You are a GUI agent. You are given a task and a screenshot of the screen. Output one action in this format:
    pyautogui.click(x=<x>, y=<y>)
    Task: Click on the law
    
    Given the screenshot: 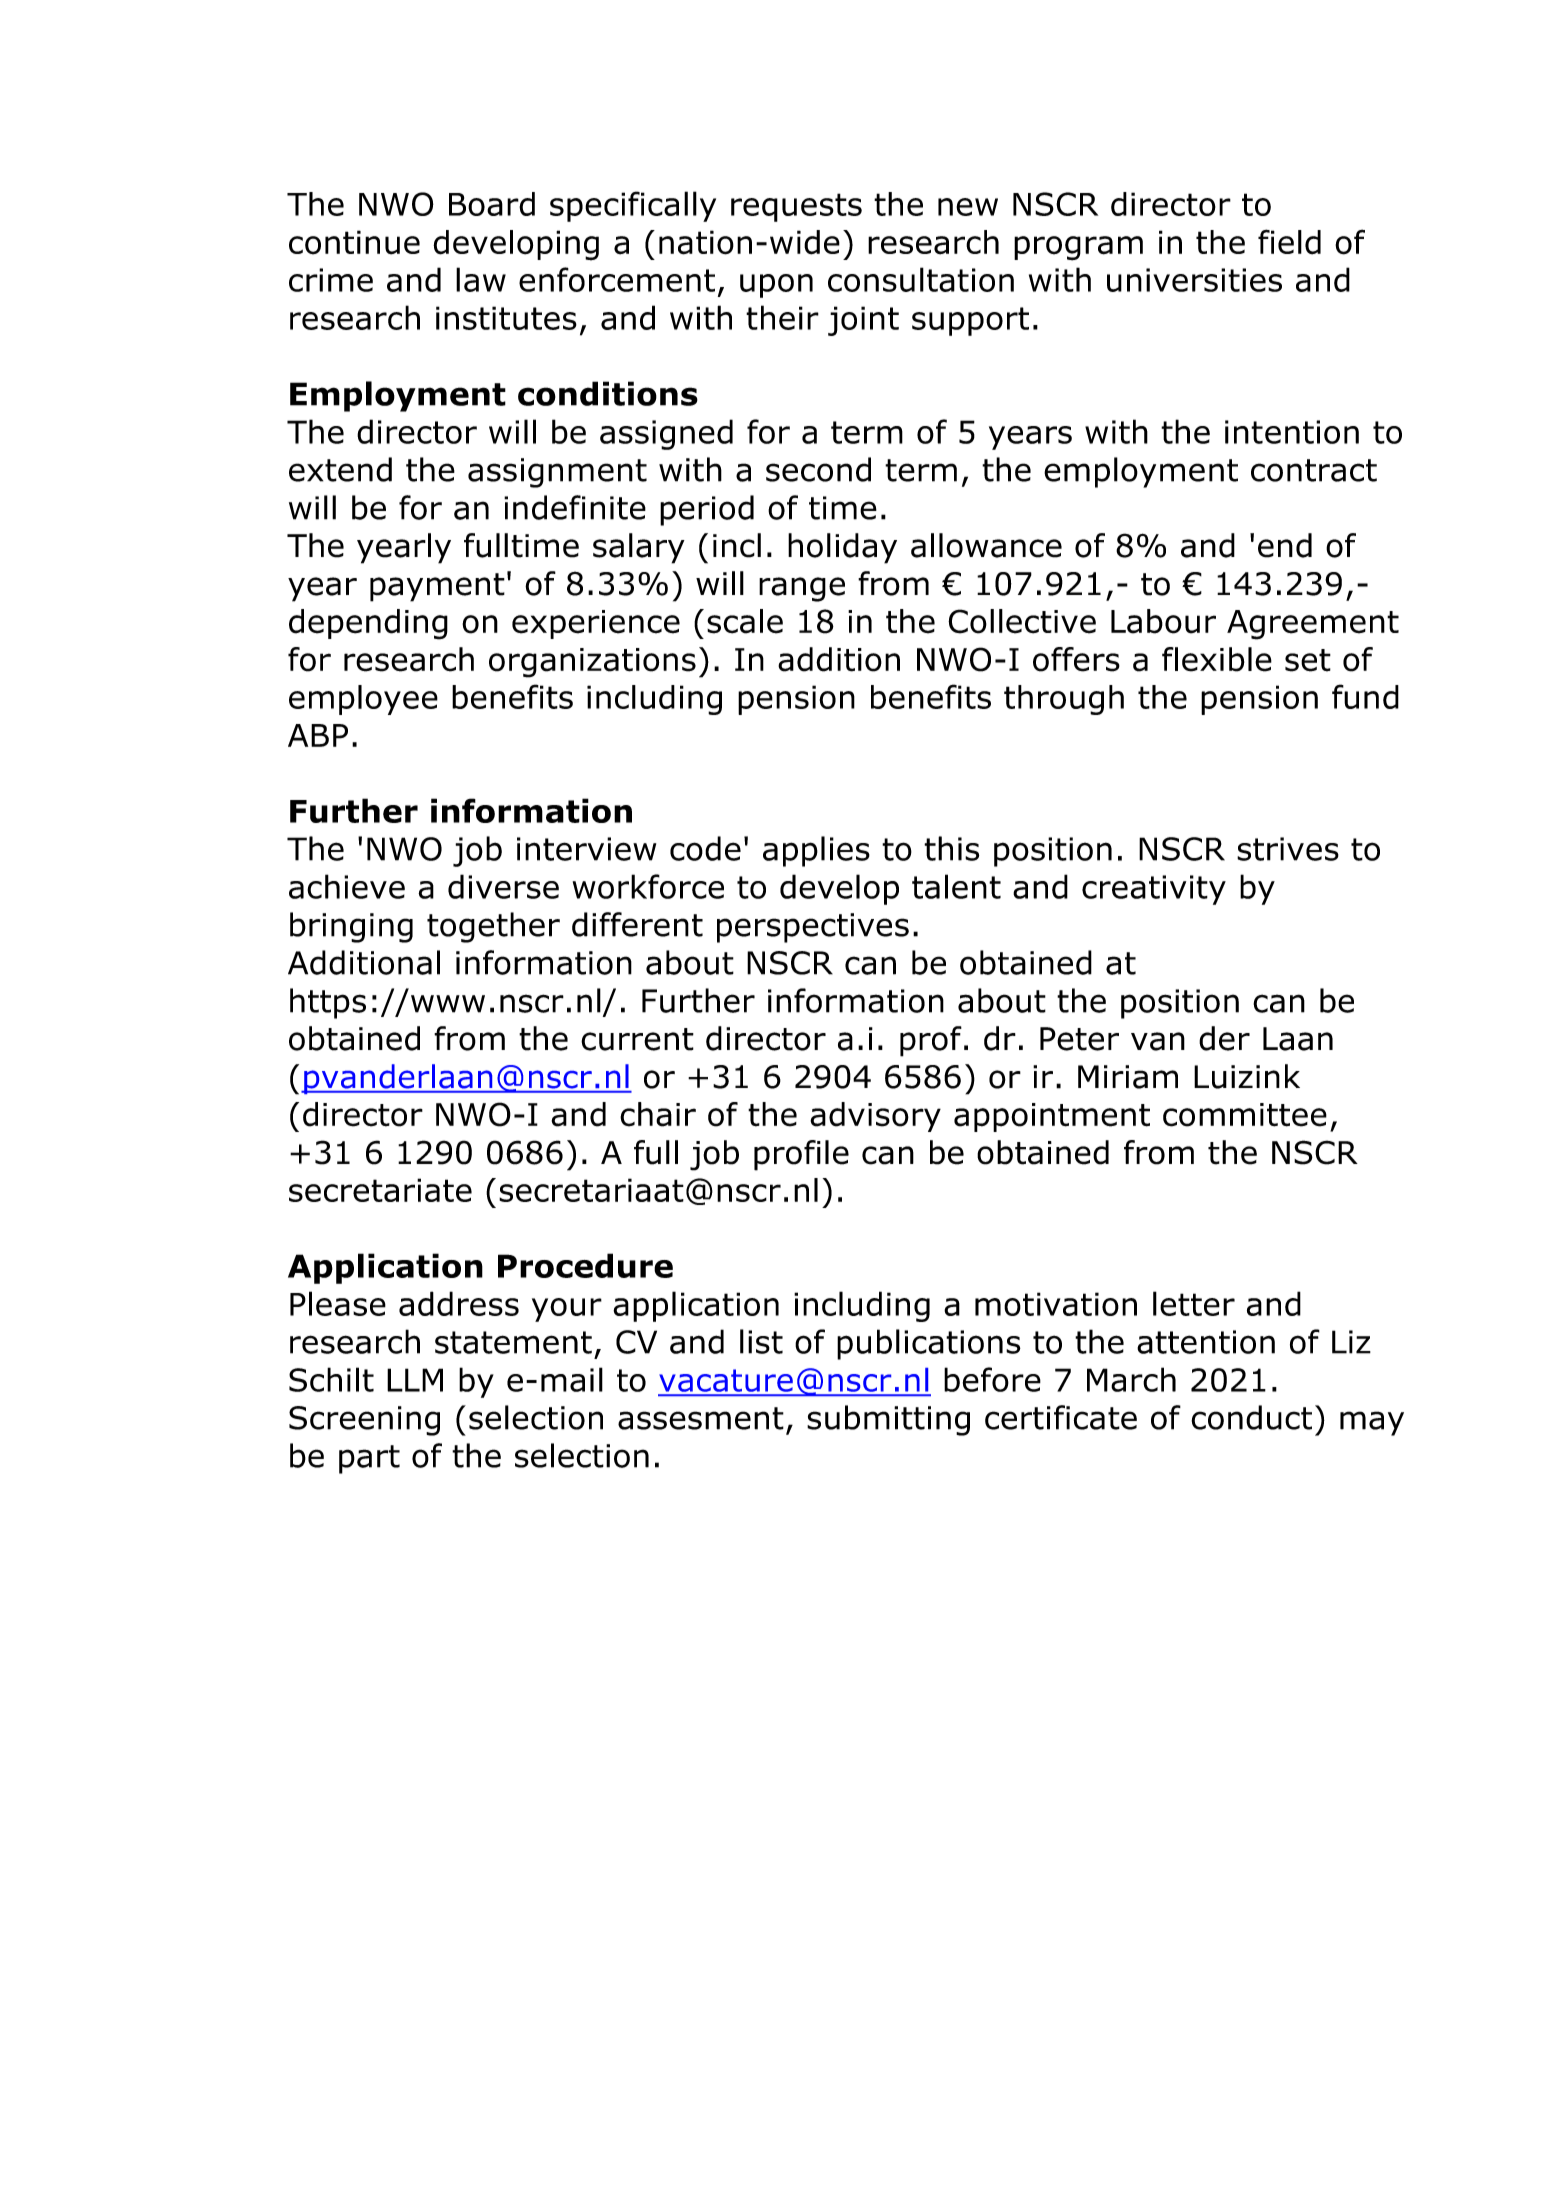 What is the action you would take?
    pyautogui.click(x=481, y=279)
